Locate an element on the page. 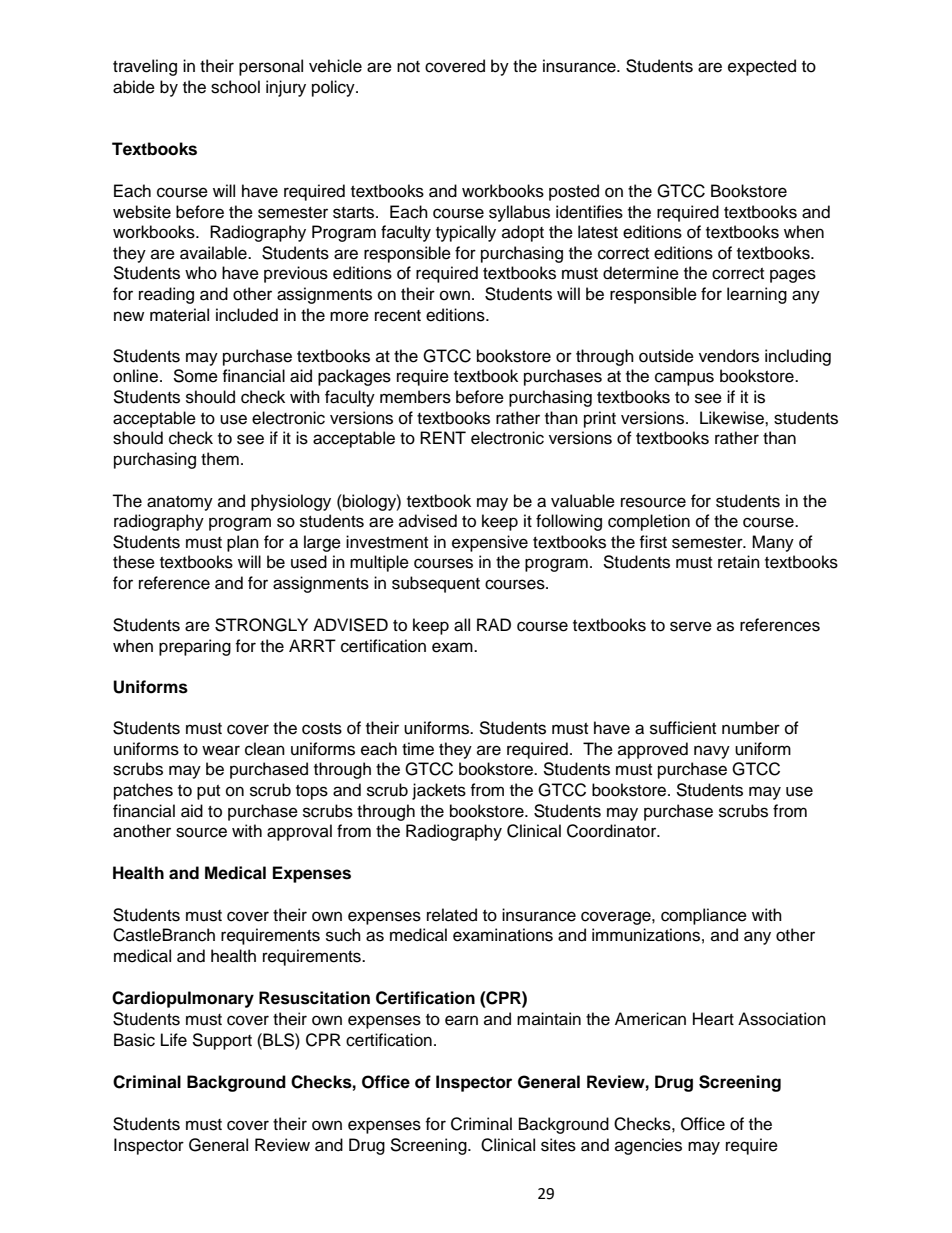 The image size is (952, 1233). expected is located at coordinates (762, 67).
